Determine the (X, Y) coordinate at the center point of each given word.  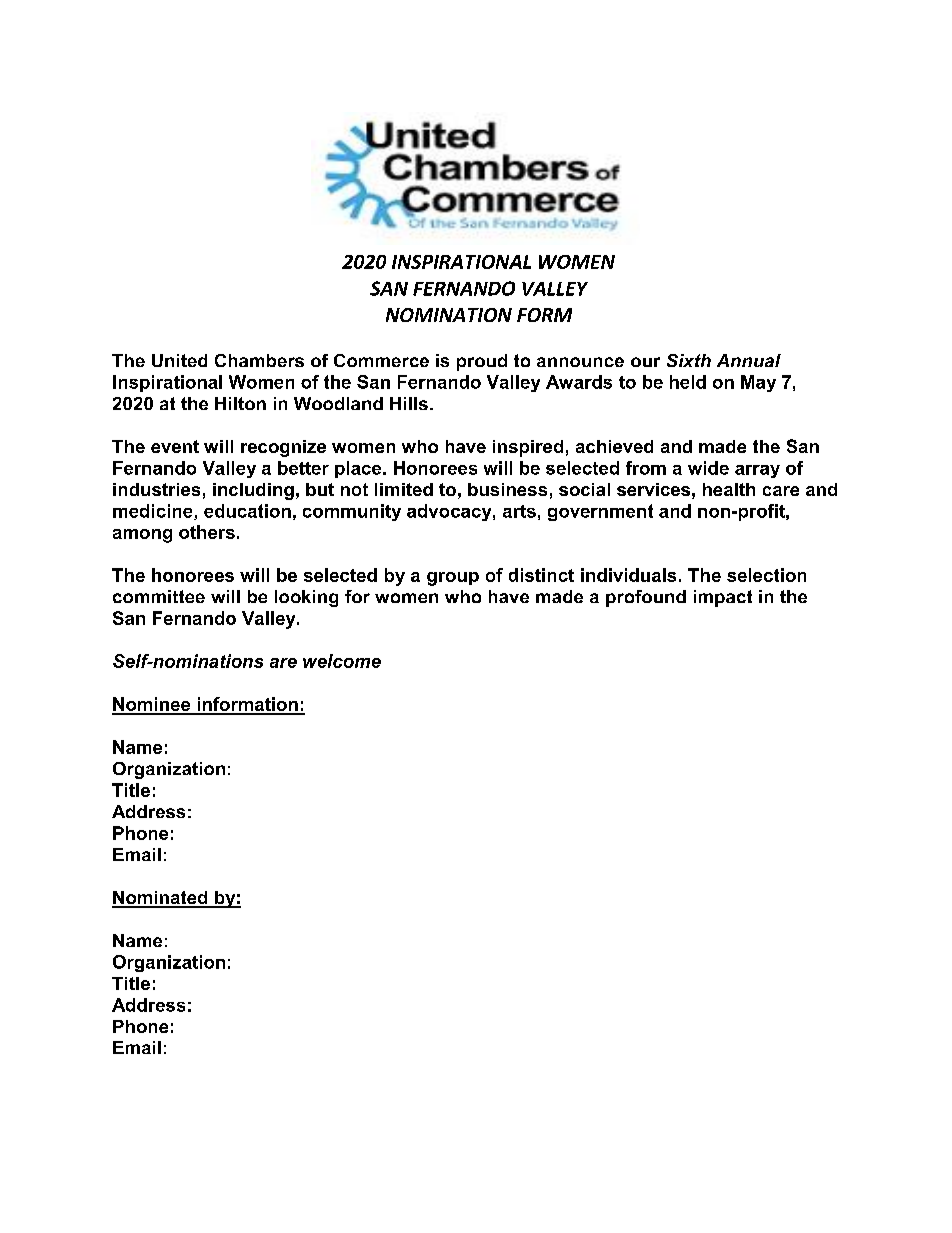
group (453, 579)
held (688, 382)
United (179, 360)
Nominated (161, 899)
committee (159, 596)
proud (482, 362)
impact (723, 598)
